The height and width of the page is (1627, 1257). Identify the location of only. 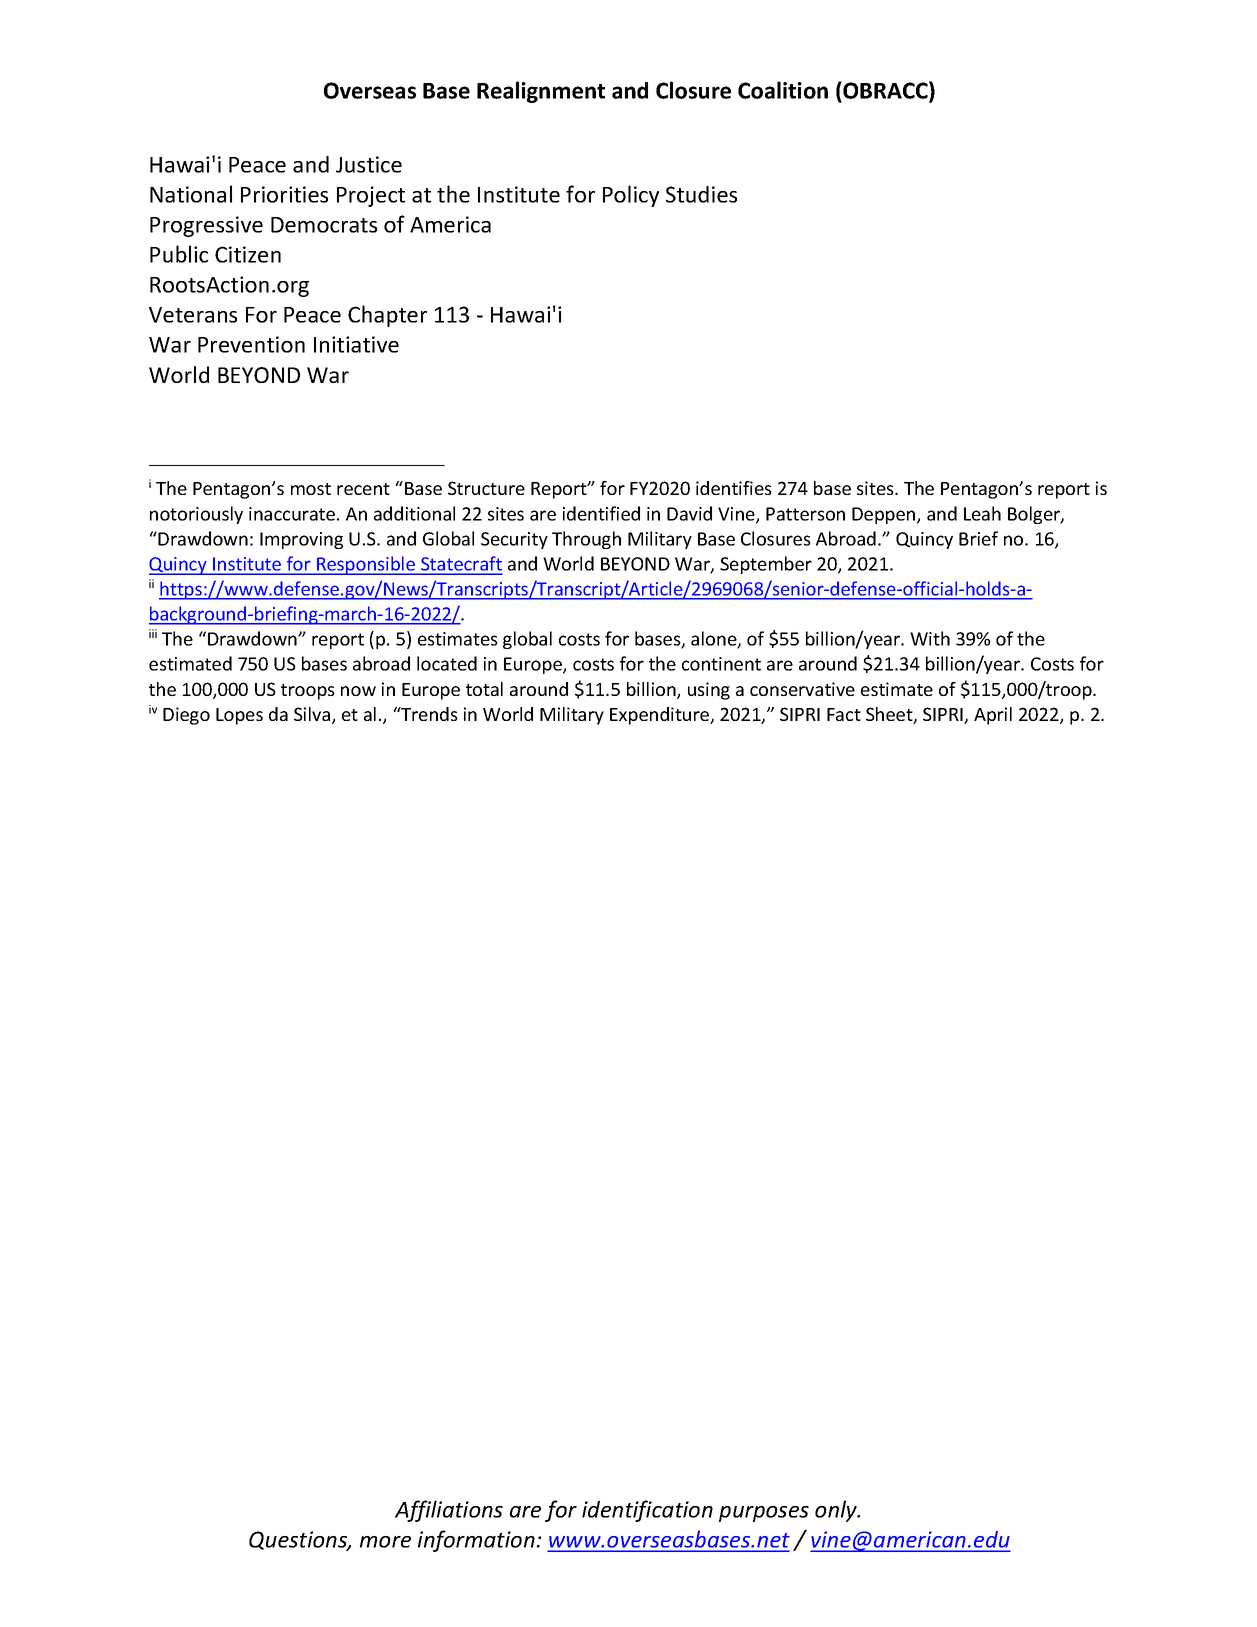
(837, 1511).
